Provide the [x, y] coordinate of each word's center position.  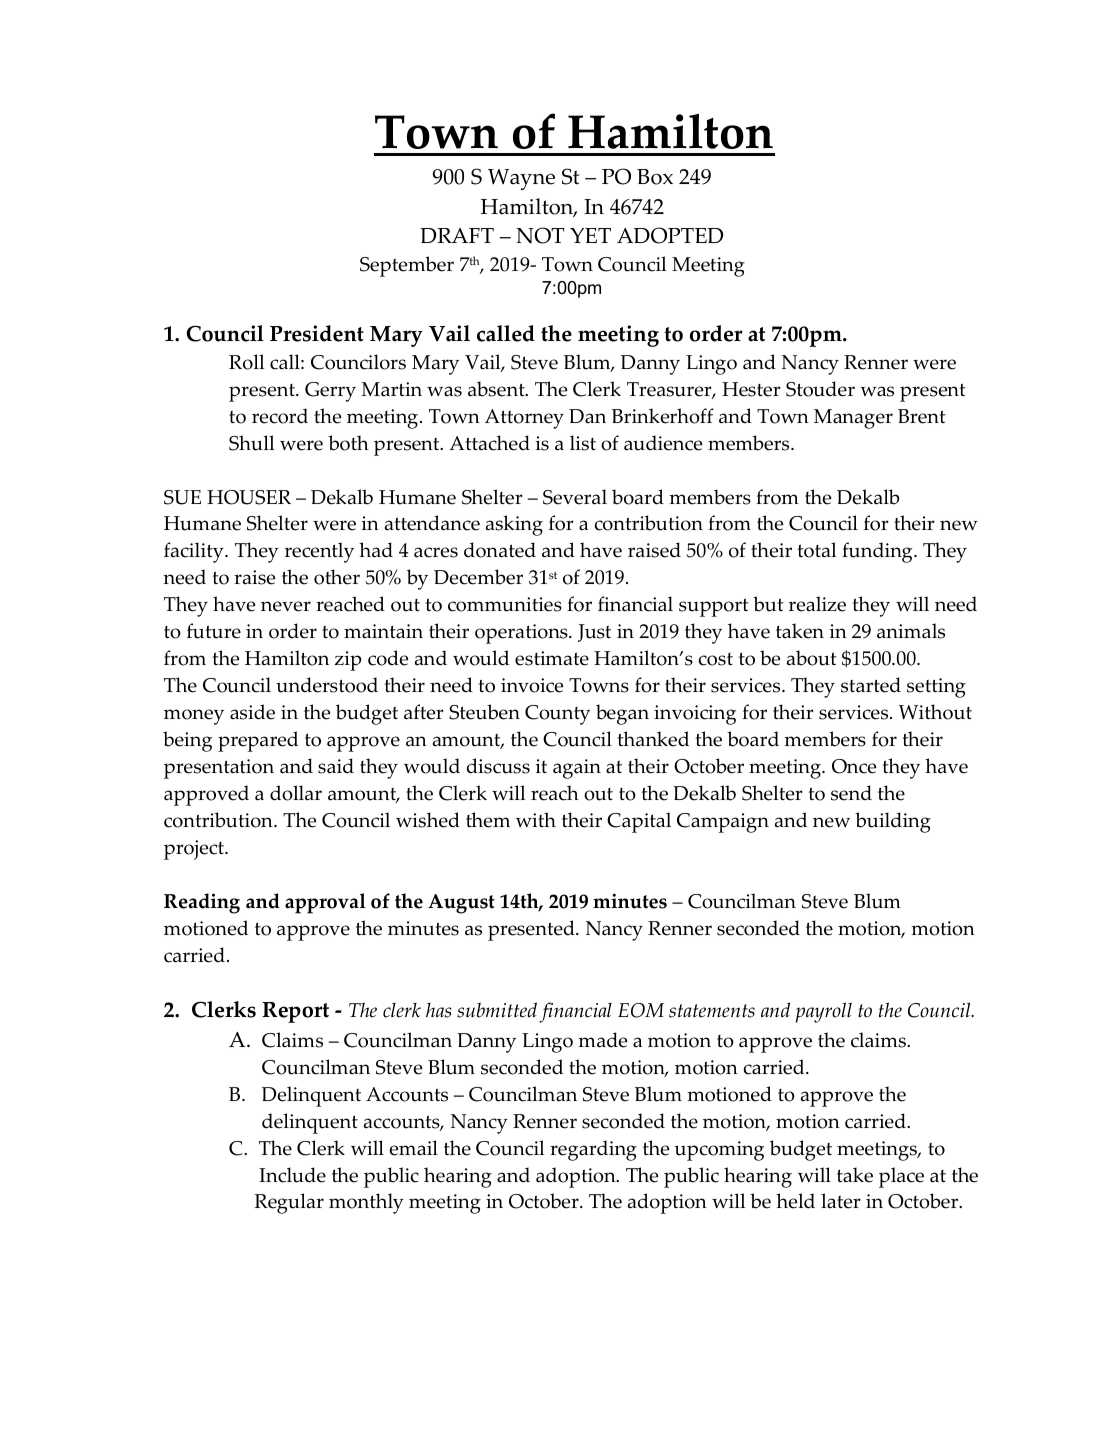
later [841, 1201]
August [461, 904]
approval [325, 903]
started [871, 685]
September [407, 266]
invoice [532, 685]
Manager [853, 419]
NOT [540, 235]
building [893, 822]
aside [252, 712]
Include [292, 1175]
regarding [593, 1150]
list [583, 443]
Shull [251, 443]
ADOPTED [670, 235]
